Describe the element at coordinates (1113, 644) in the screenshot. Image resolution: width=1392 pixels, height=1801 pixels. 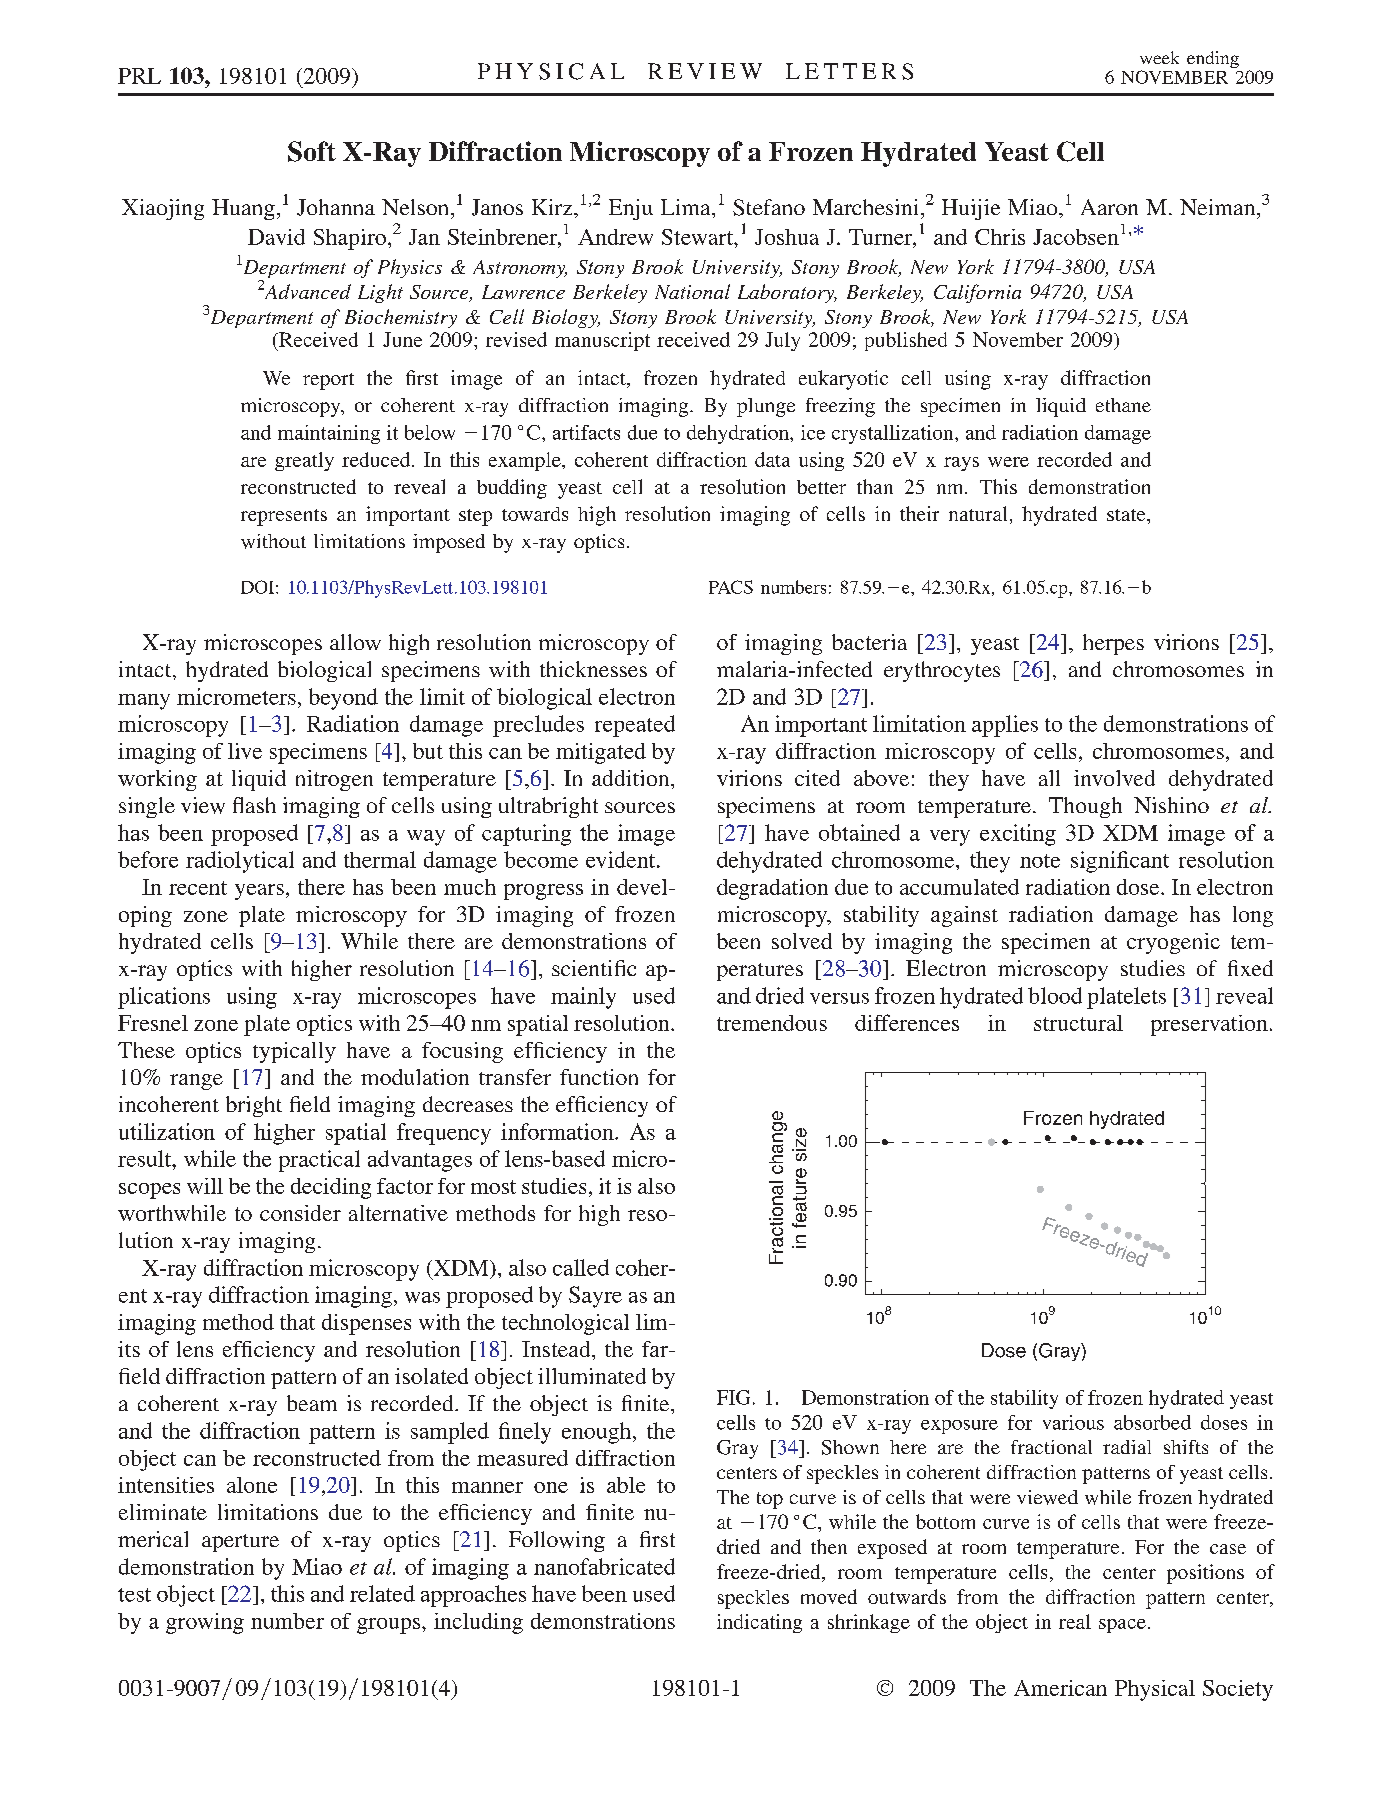
I see `herpes` at that location.
